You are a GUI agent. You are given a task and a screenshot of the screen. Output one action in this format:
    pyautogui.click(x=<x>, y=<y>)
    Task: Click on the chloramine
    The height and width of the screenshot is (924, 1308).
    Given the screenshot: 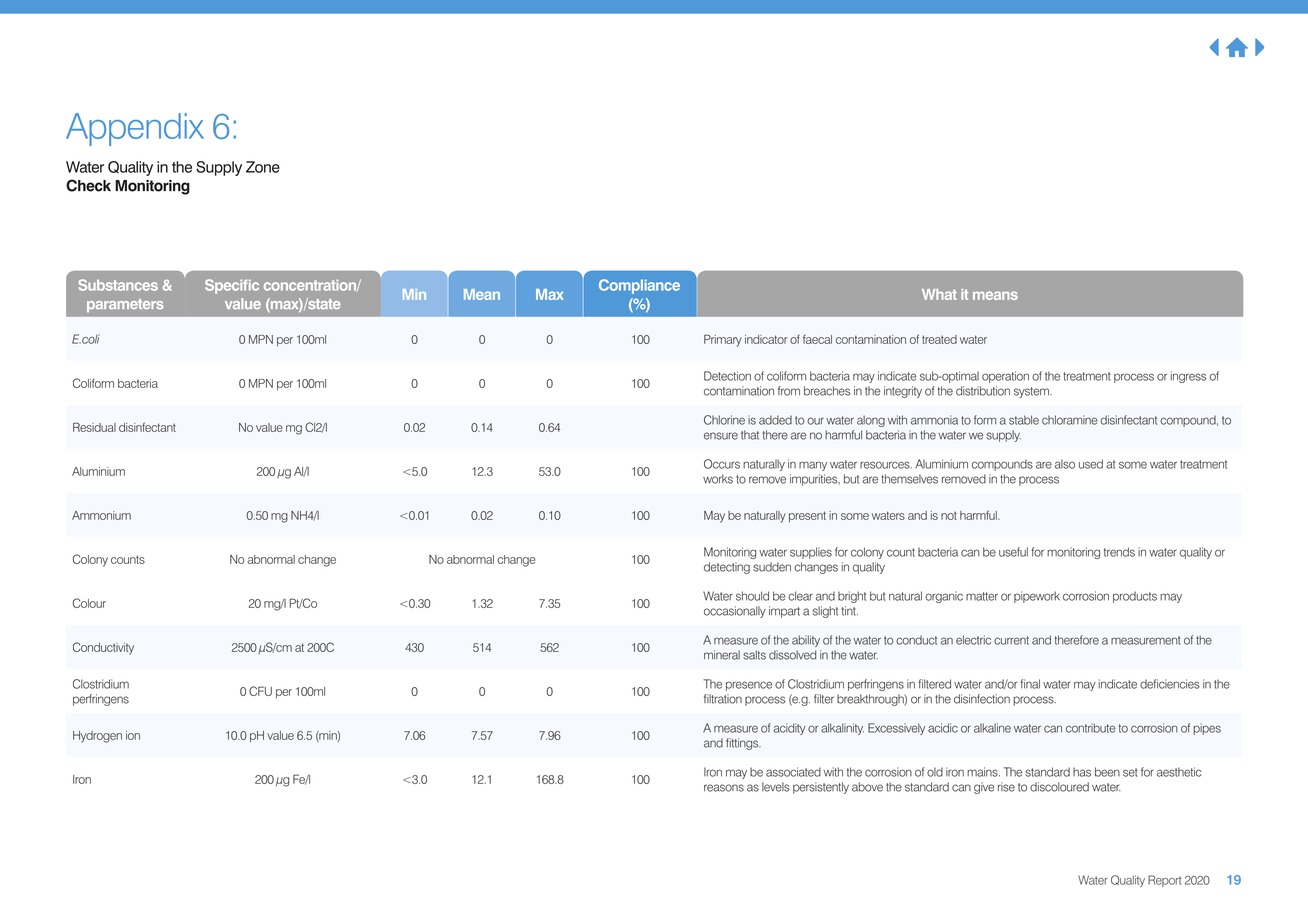 What is the action you would take?
    pyautogui.click(x=1069, y=420)
